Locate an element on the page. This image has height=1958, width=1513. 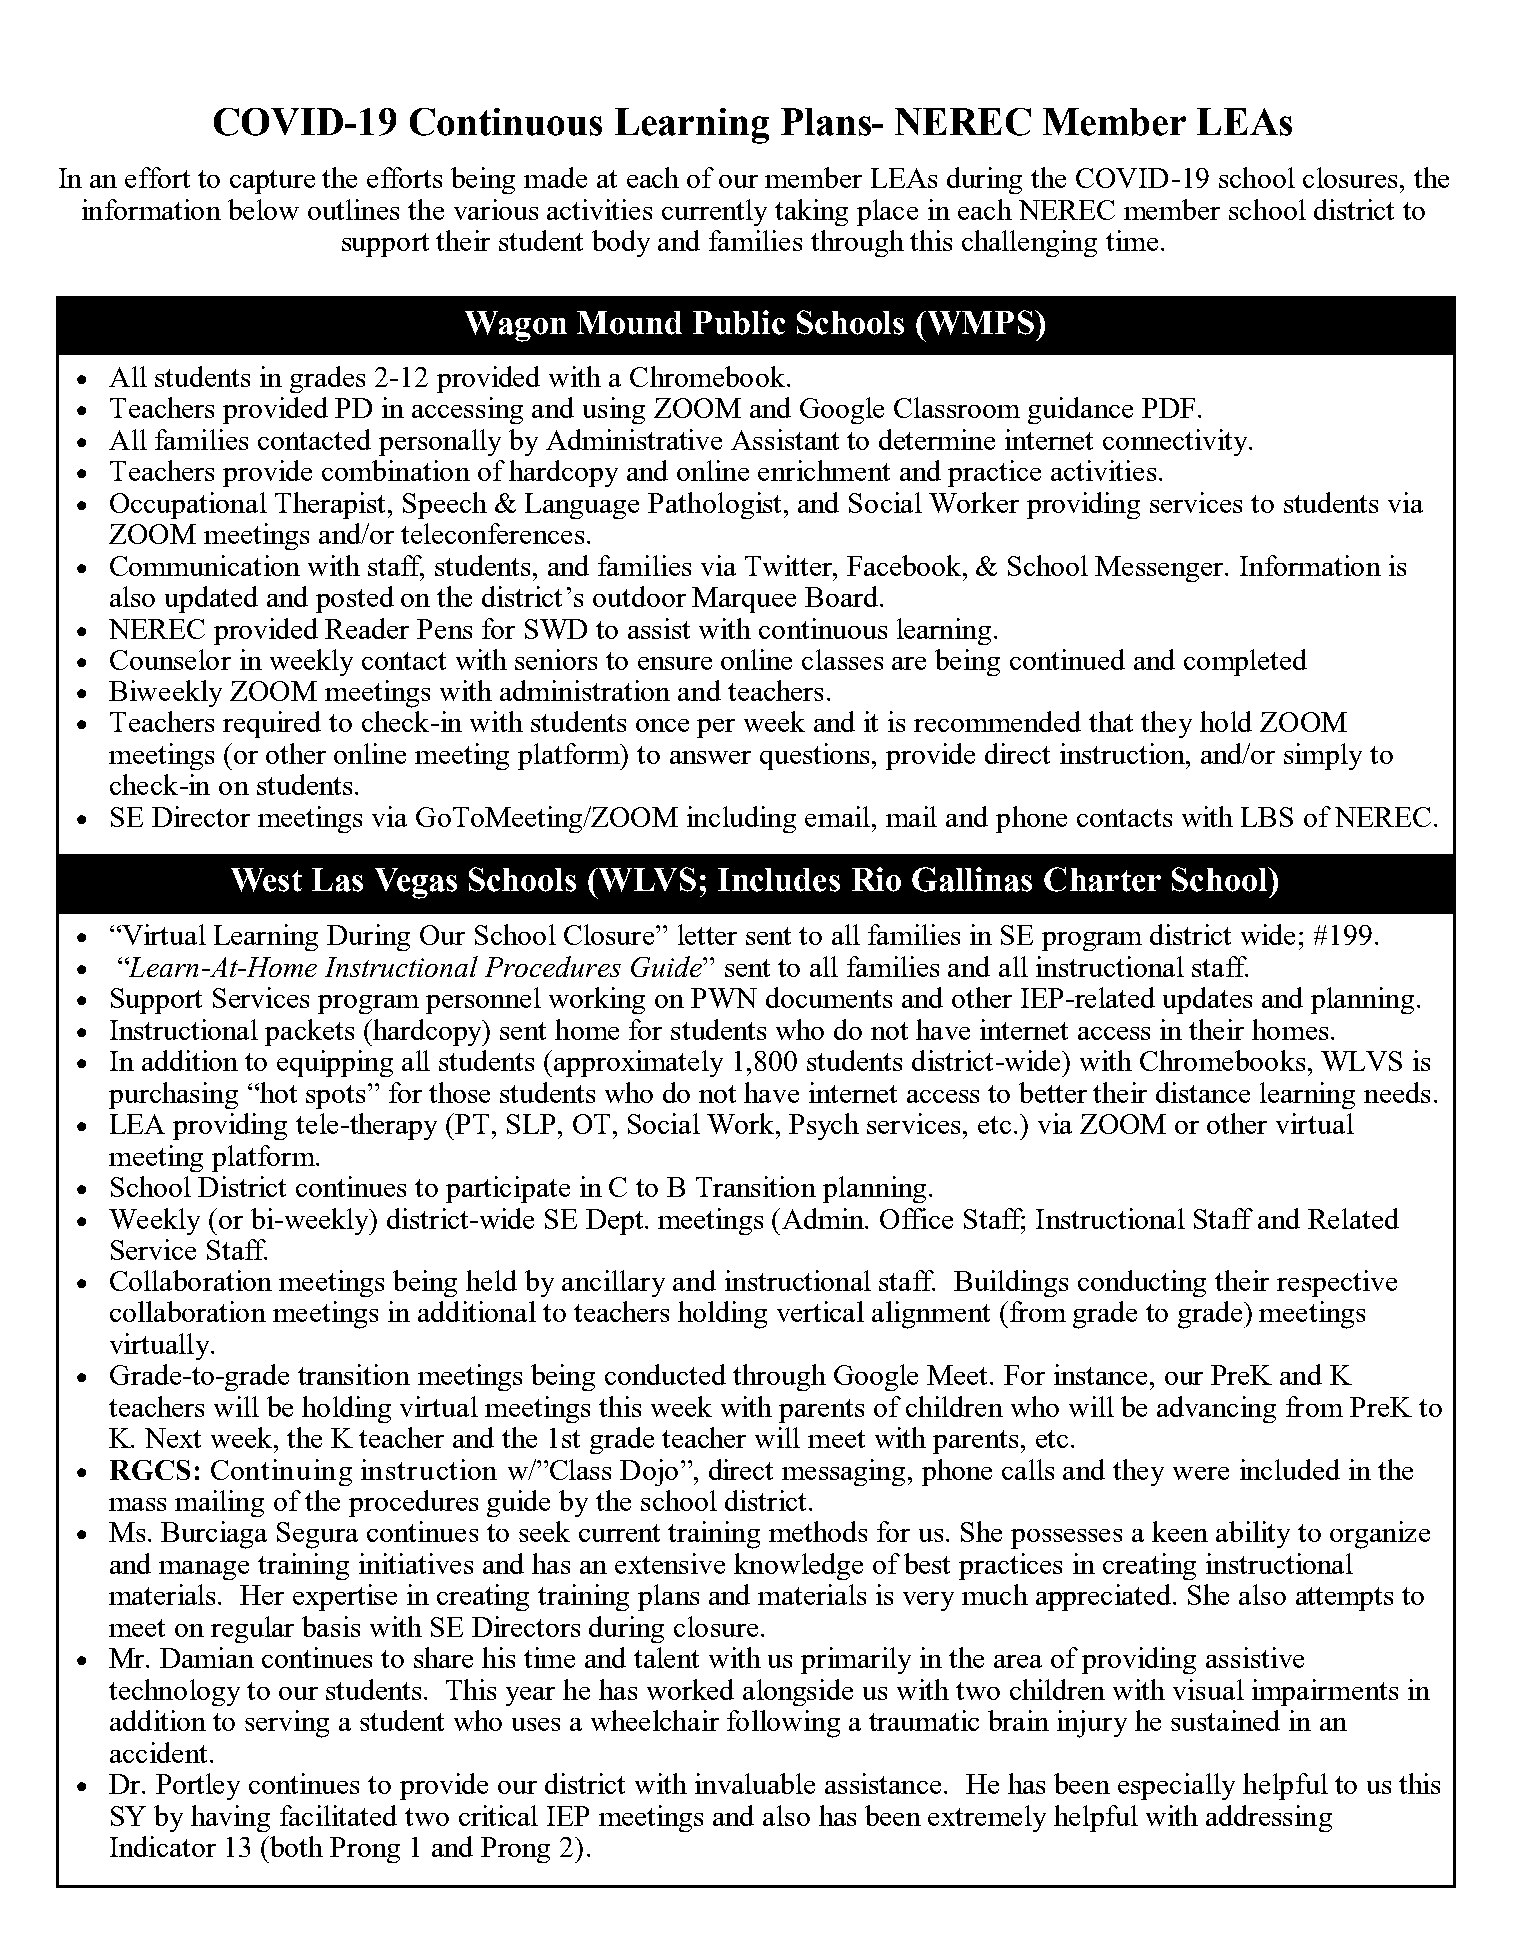
conducted is located at coordinates (665, 1374).
